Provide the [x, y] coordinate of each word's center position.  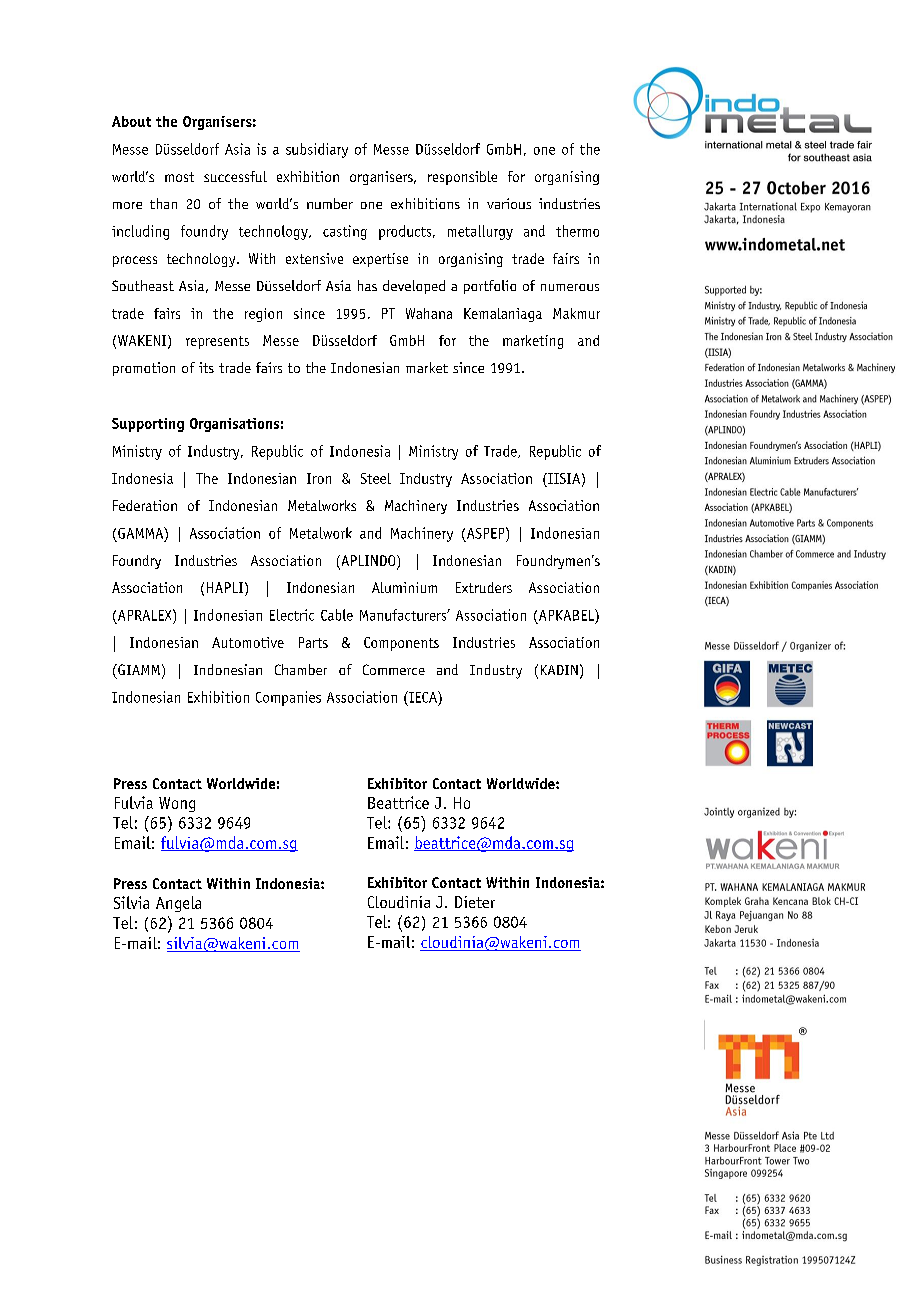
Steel [376, 478]
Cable [337, 615]
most [179, 177]
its [206, 367]
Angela [178, 904]
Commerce [394, 669]
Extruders [484, 587]
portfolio [490, 287]
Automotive [248, 642]
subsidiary [317, 150]
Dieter [475, 902]
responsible [462, 178]
